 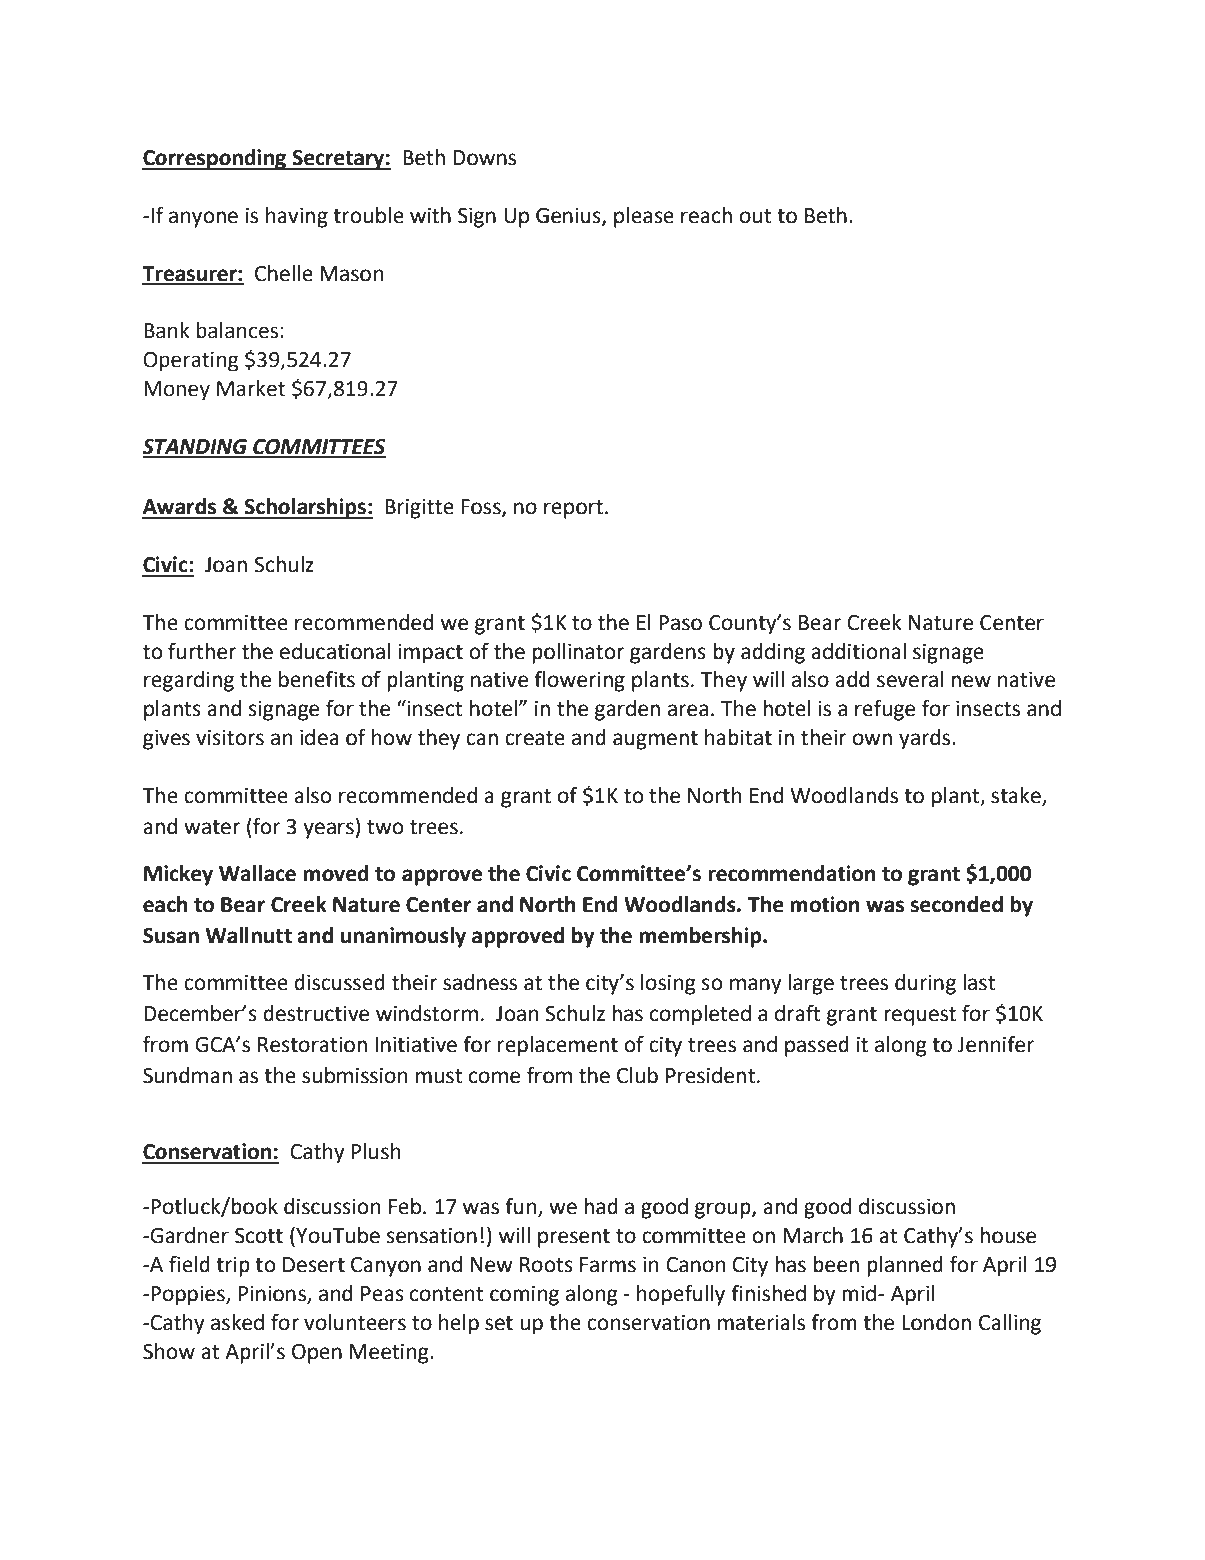 I want to click on visitors, so click(x=230, y=738).
